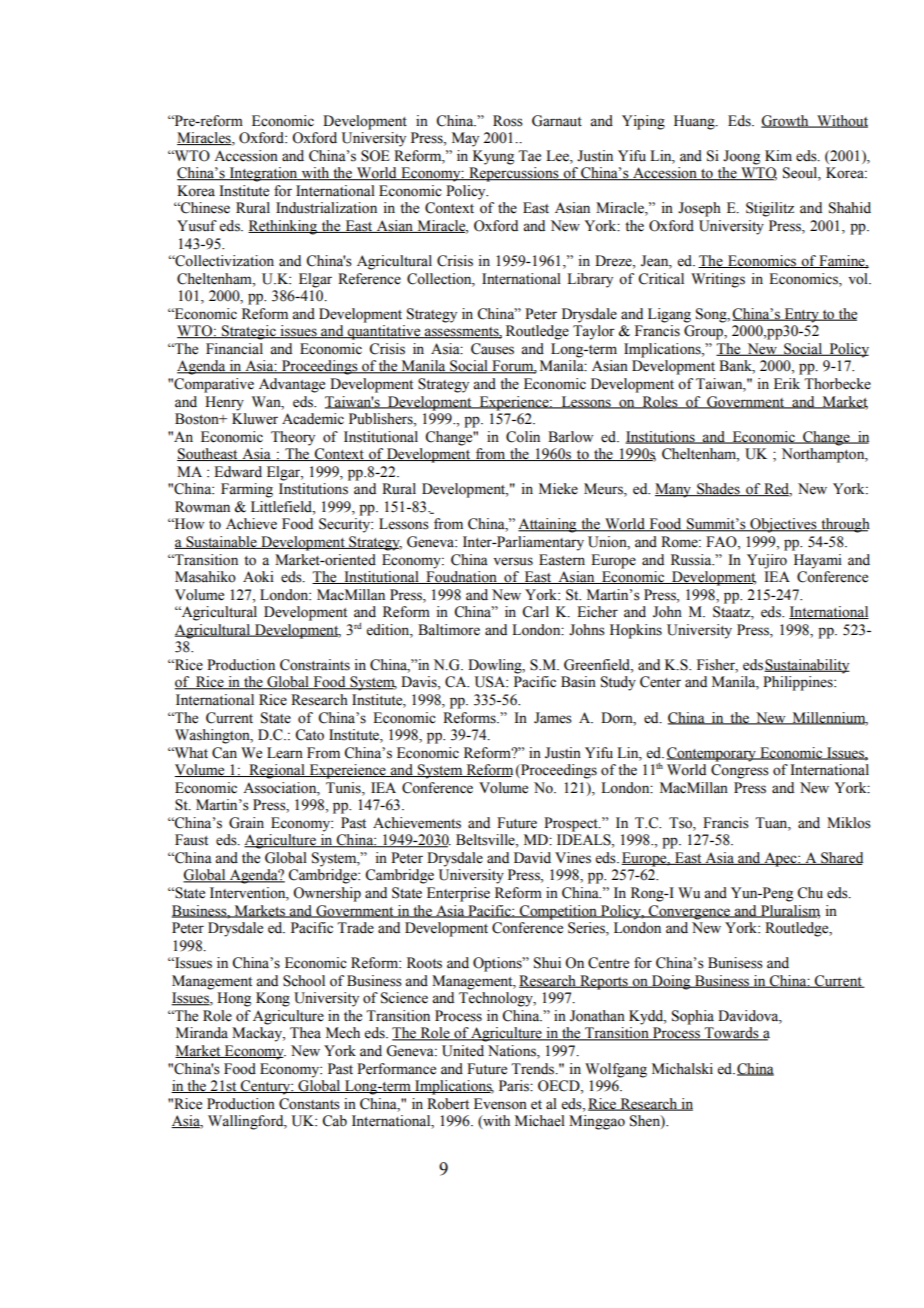 This page has width=924, height=1308. What do you see at coordinates (718, 490) in the page?
I see `Shades` at bounding box center [718, 490].
